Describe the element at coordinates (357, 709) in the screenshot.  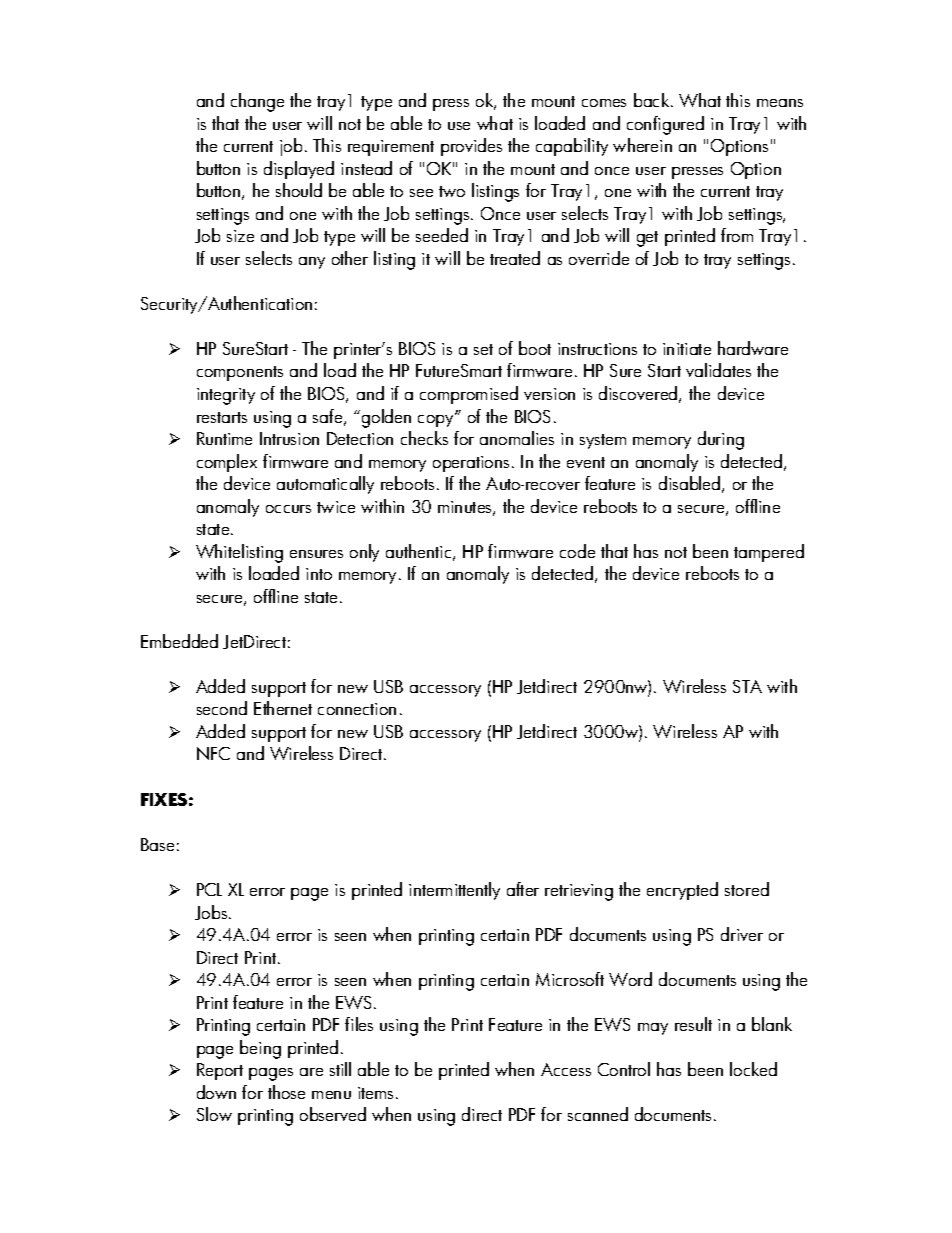
I see `connection` at that location.
